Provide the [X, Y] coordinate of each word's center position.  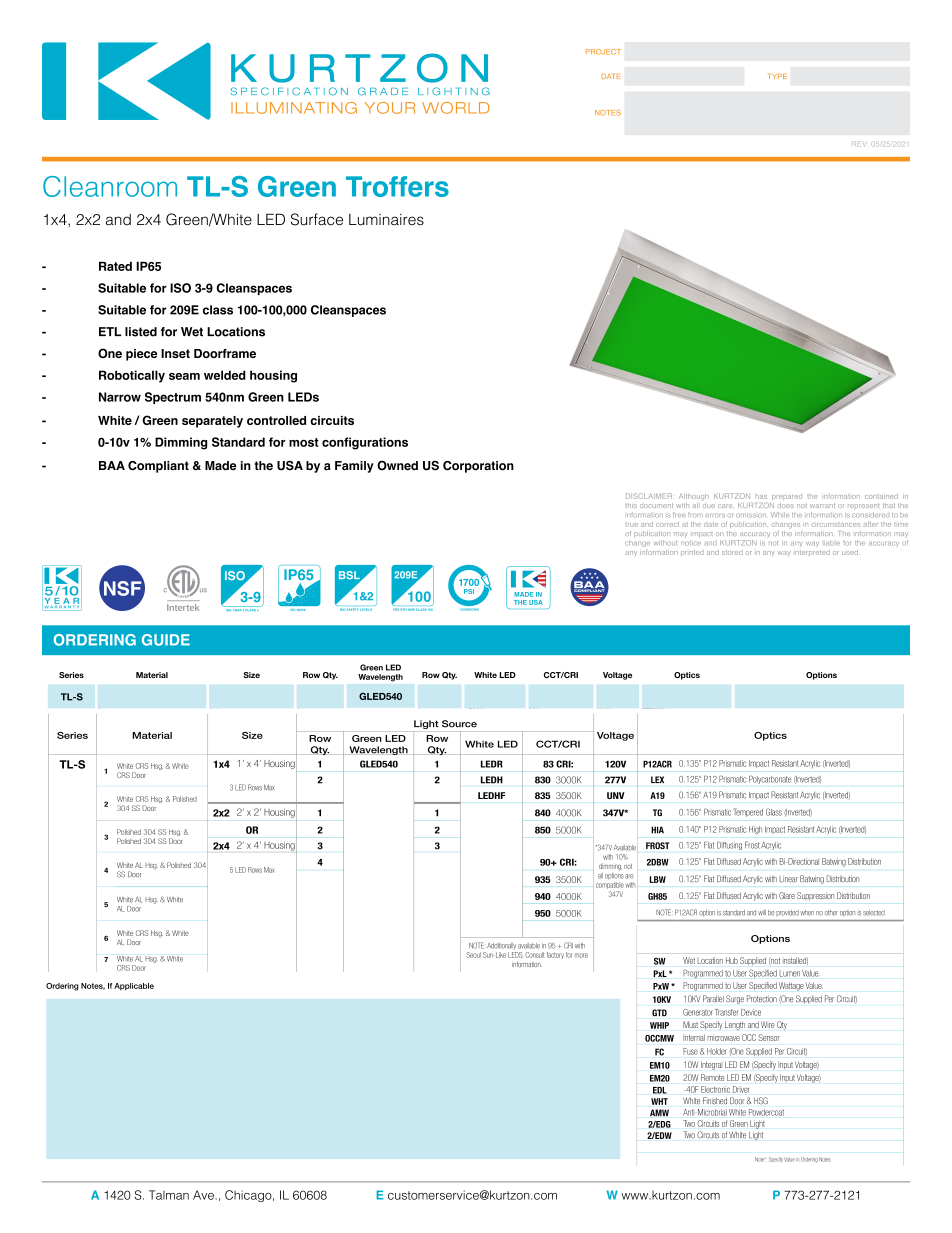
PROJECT [603, 52]
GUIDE [166, 640]
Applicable [134, 987]
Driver [741, 1089]
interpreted [812, 552]
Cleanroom [110, 186]
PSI [469, 591]
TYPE [778, 76]
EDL [660, 1090]
